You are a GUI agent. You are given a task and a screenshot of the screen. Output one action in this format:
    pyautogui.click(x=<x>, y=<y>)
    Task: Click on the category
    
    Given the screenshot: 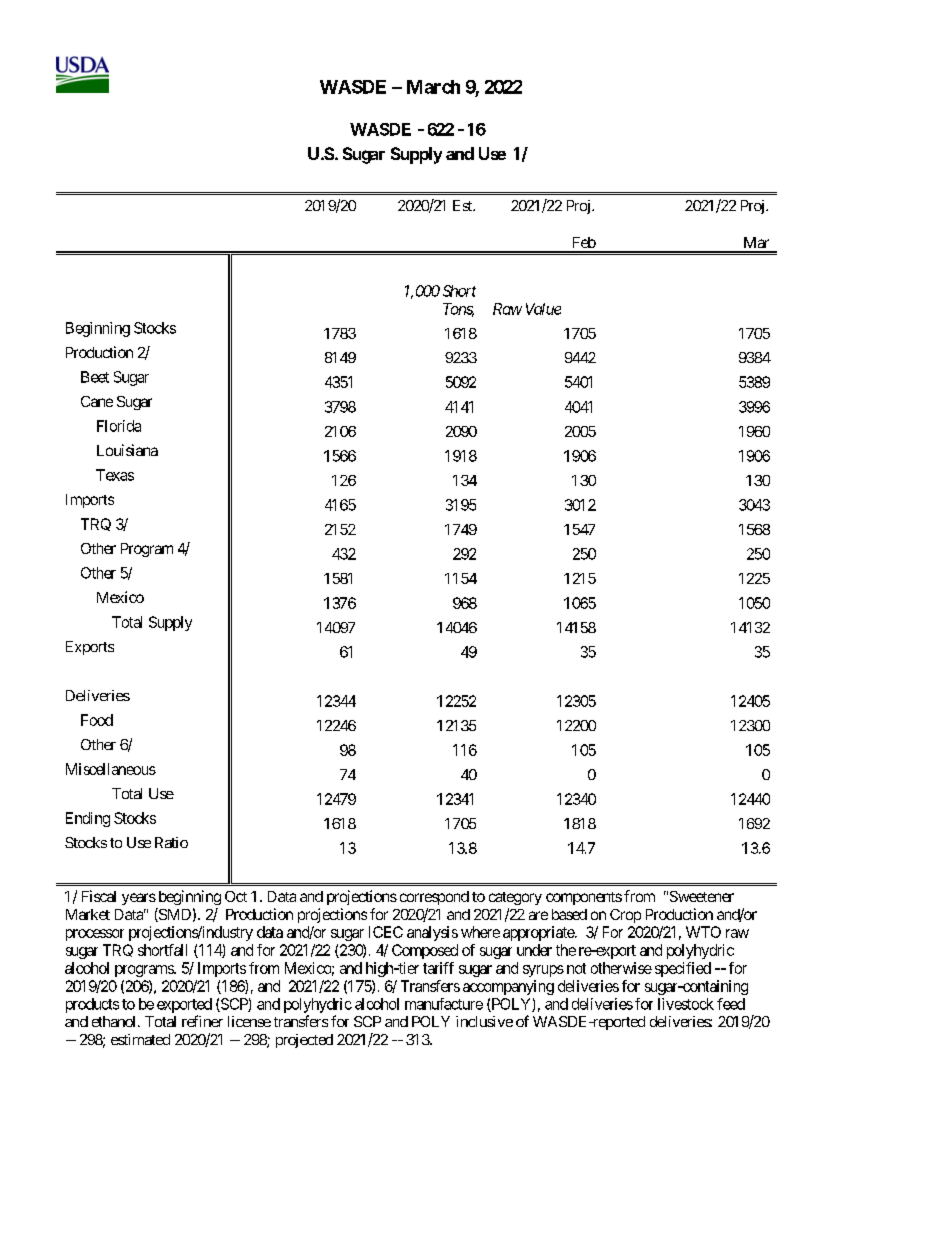 What is the action you would take?
    pyautogui.click(x=515, y=898)
